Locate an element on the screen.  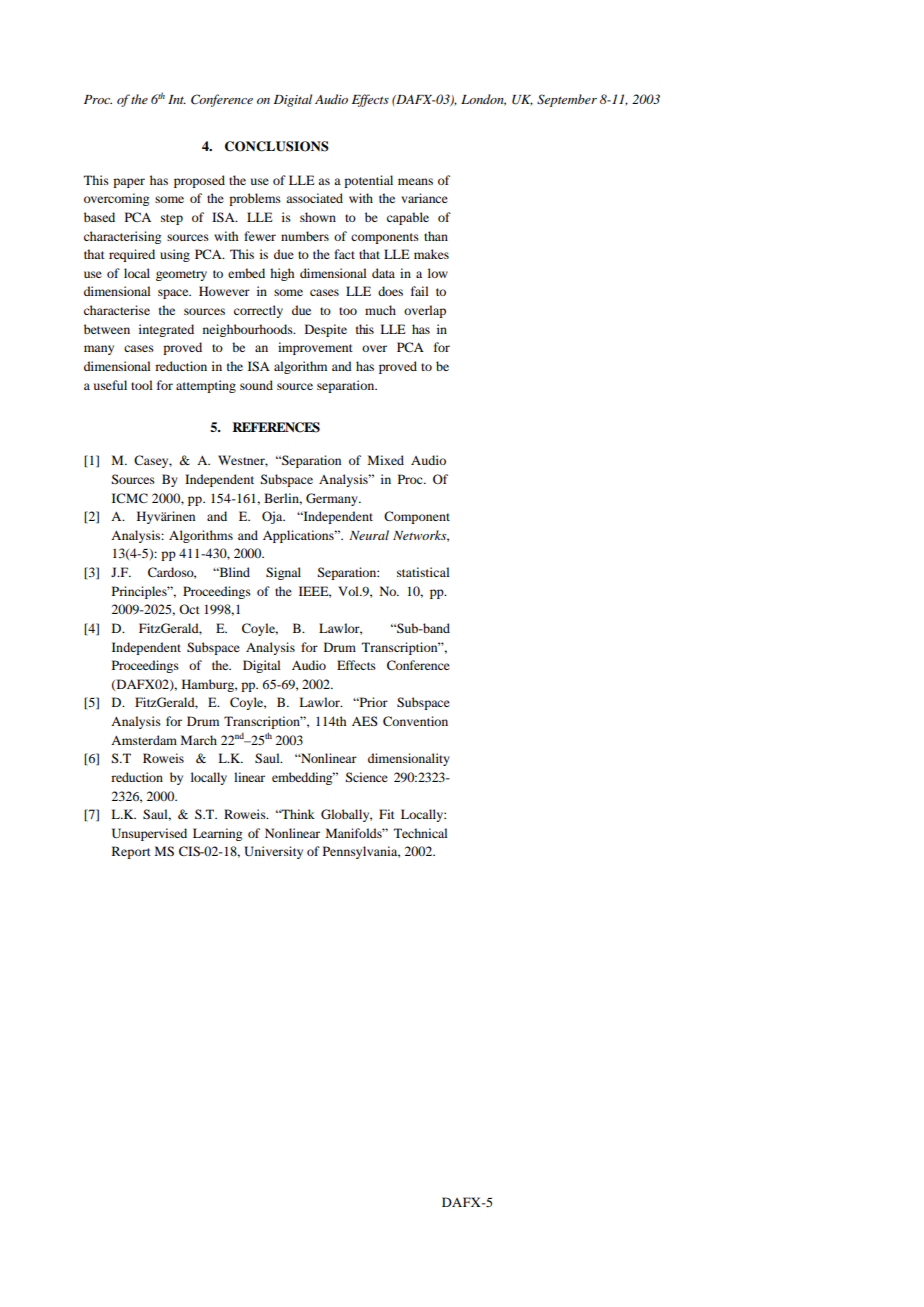
Mixed is located at coordinates (385, 460).
